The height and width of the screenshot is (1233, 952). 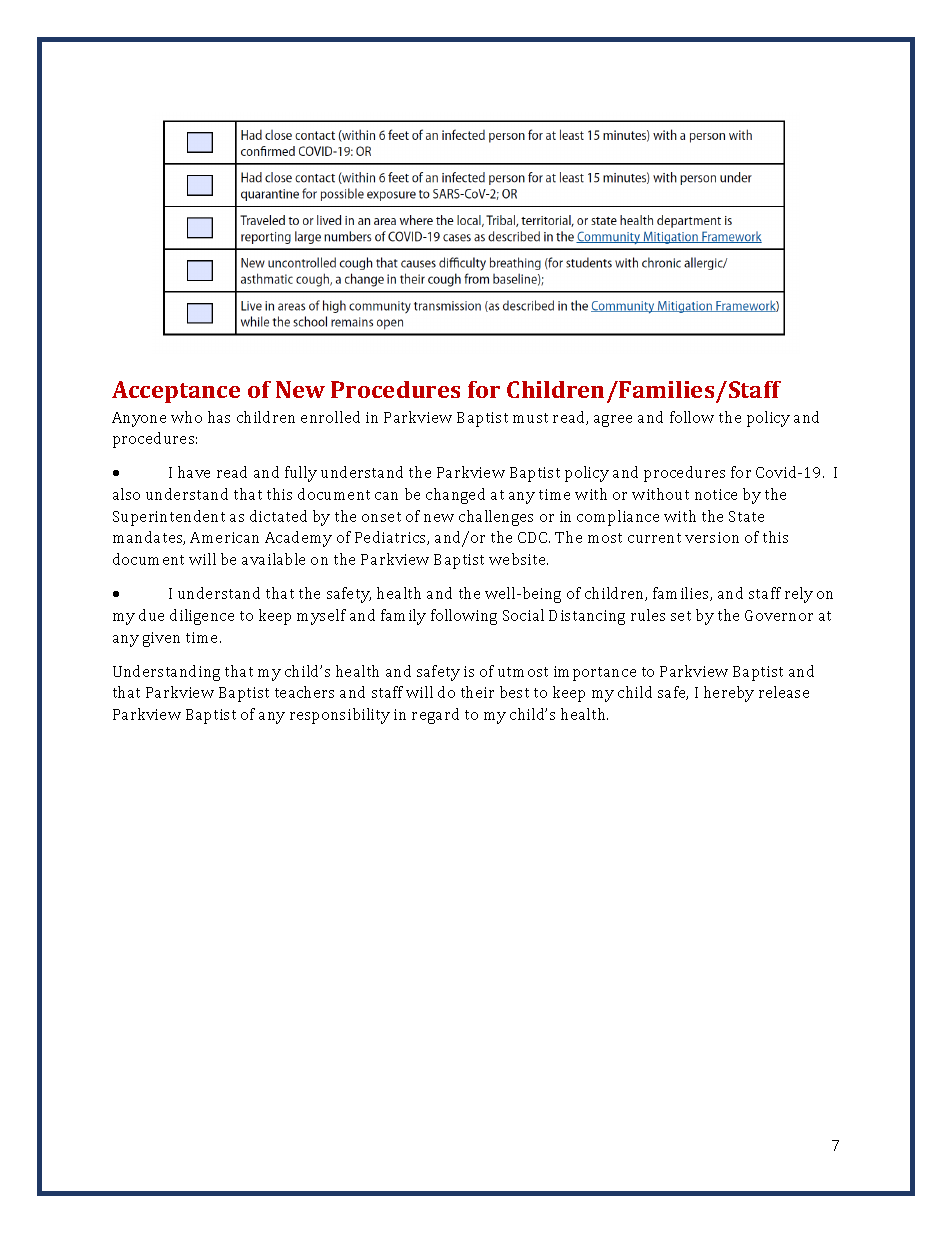 I want to click on changed, so click(x=455, y=496).
